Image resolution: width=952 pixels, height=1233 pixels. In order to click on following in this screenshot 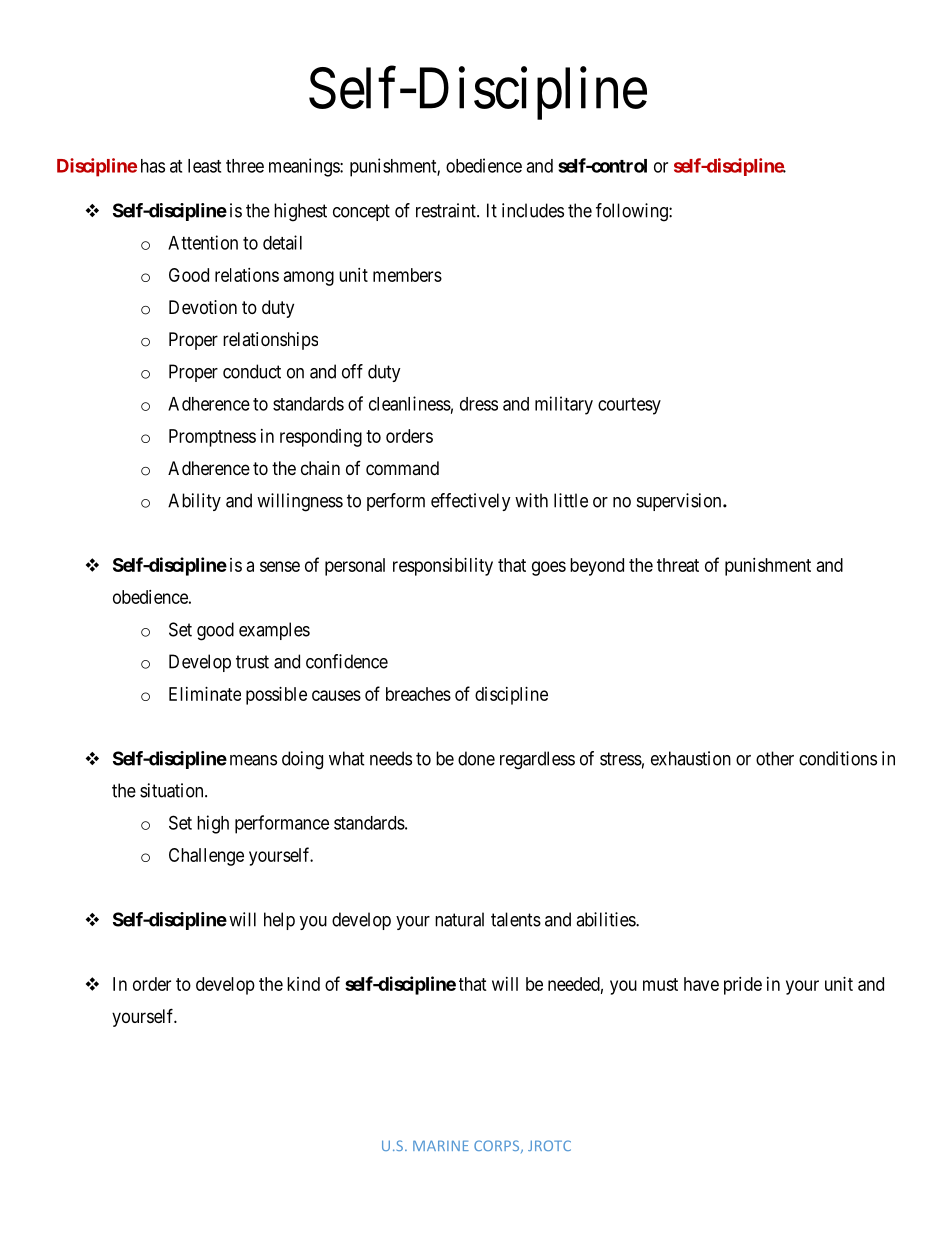, I will do `click(633, 212)`.
